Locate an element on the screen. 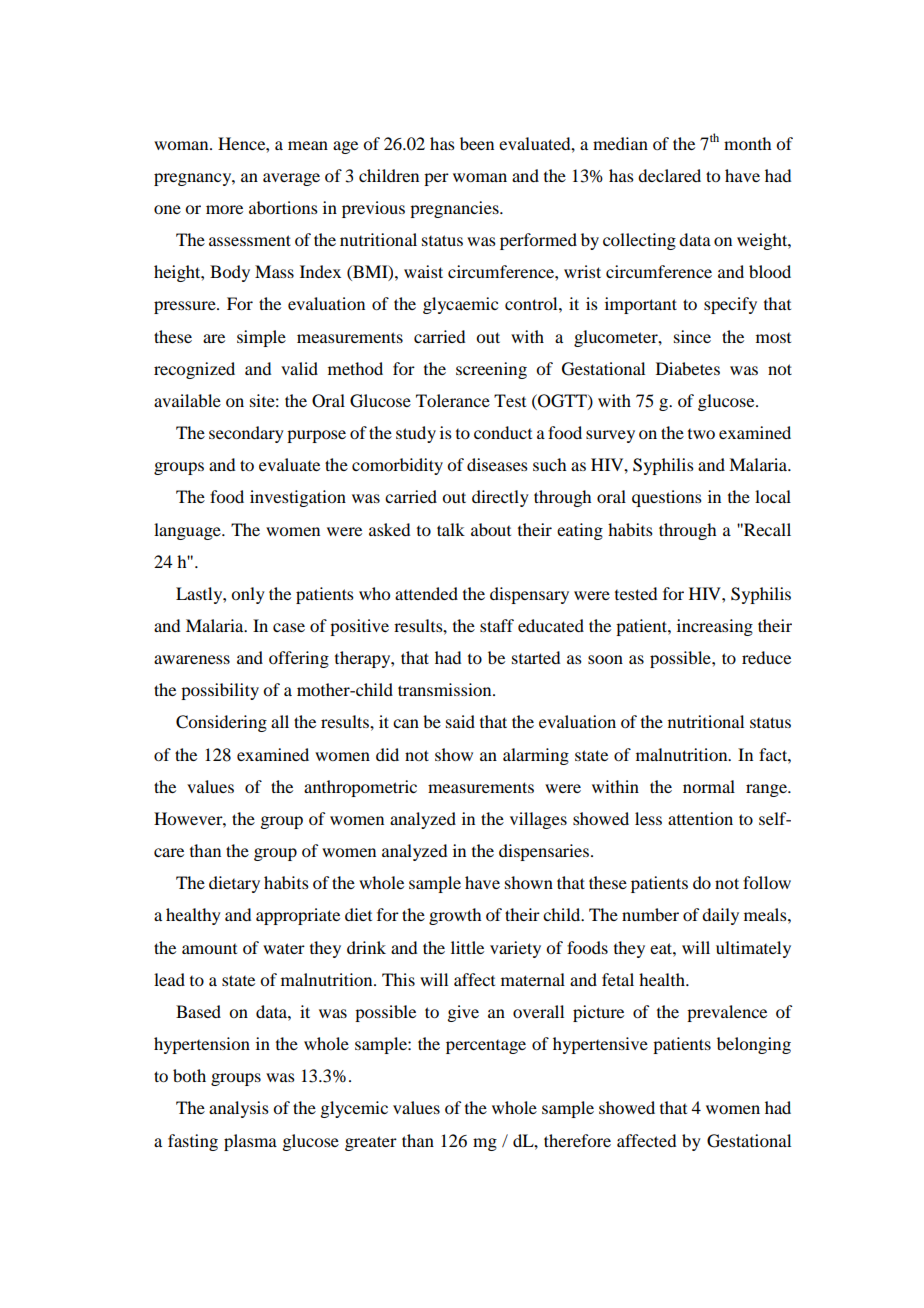 The height and width of the screenshot is (1308, 924). awareness is located at coordinates (192, 659).
